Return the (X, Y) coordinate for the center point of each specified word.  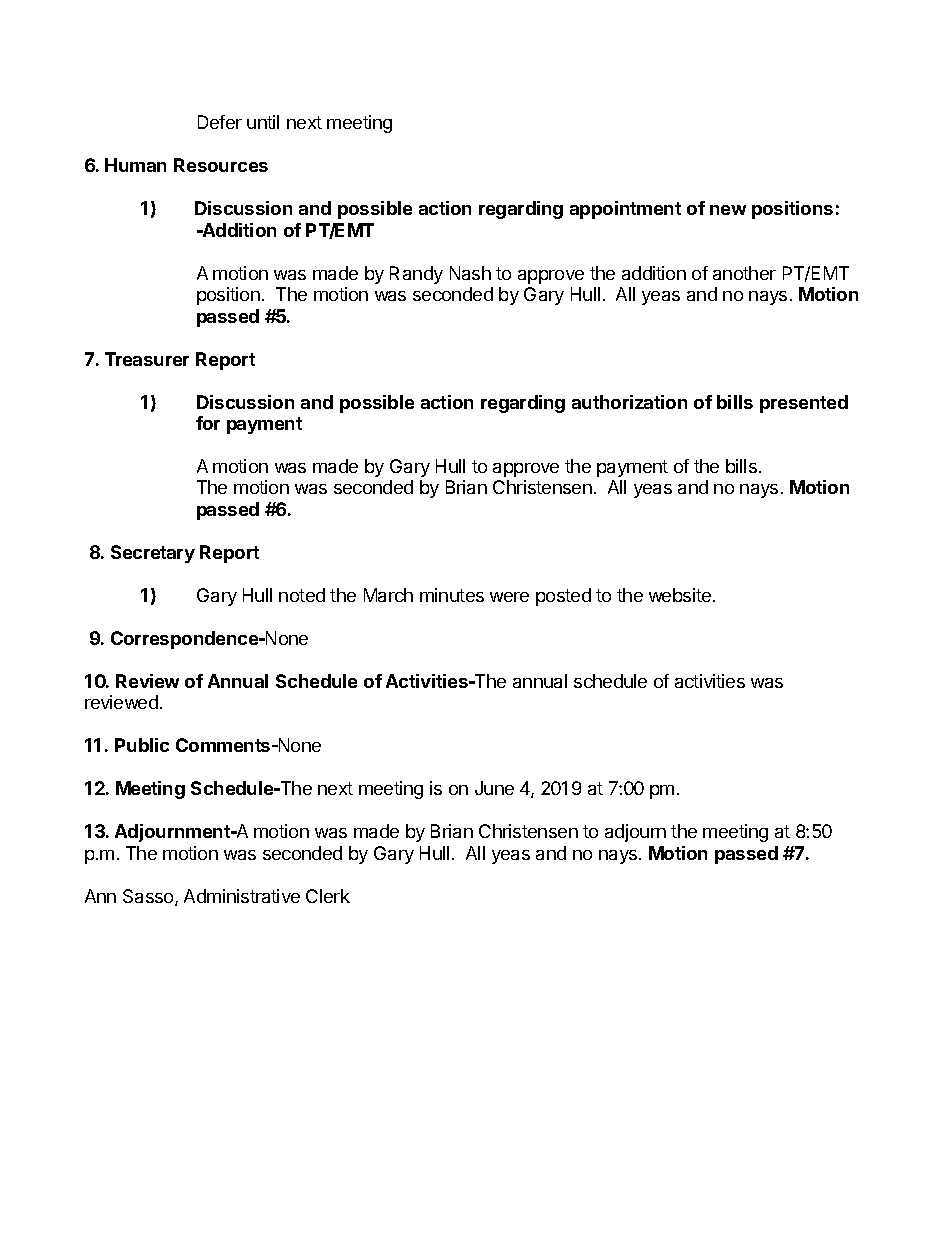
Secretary (153, 554)
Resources (221, 165)
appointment (625, 210)
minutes (452, 595)
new (728, 210)
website (681, 595)
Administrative (242, 896)
